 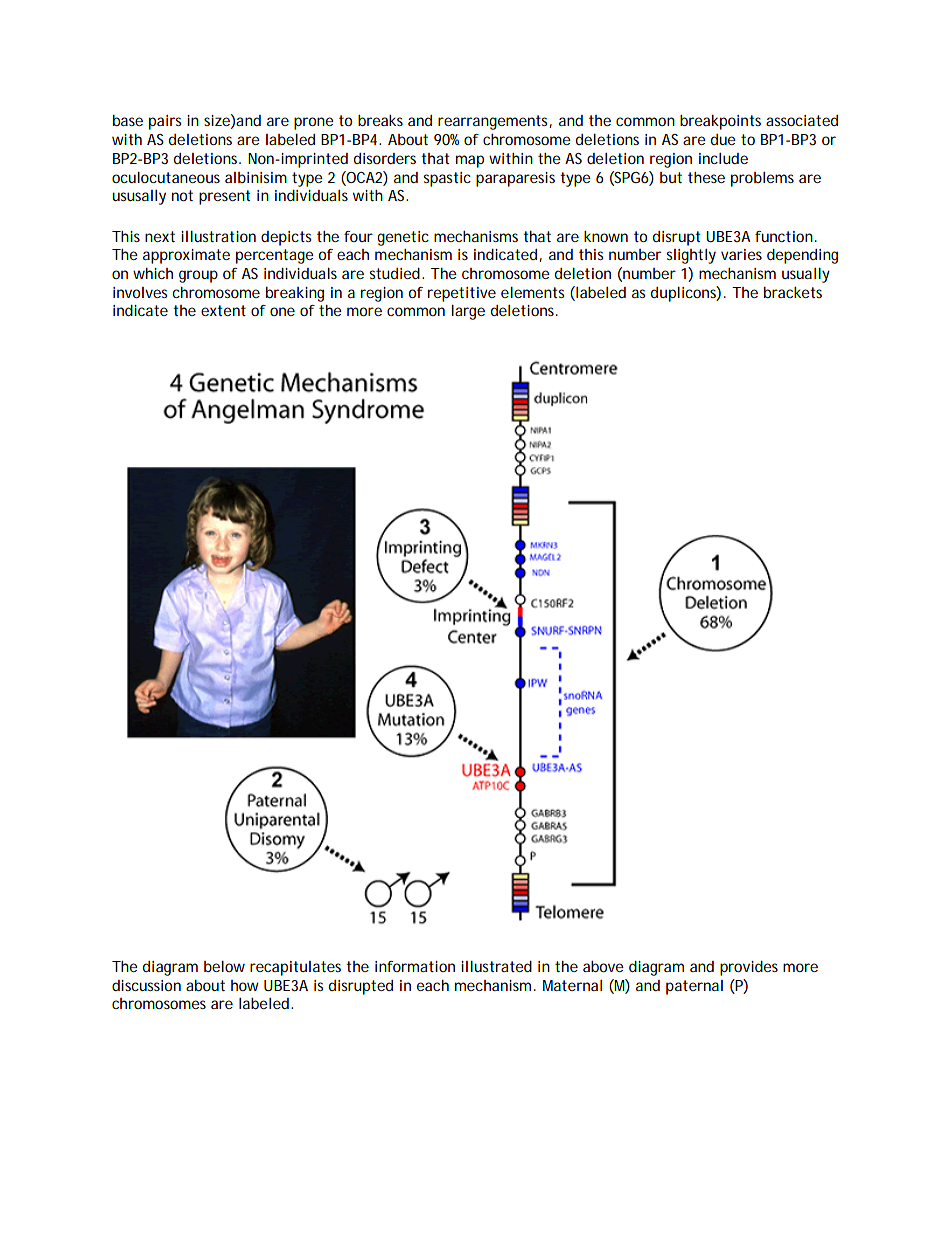 What do you see at coordinates (223, 310) in the screenshot?
I see `extent` at bounding box center [223, 310].
